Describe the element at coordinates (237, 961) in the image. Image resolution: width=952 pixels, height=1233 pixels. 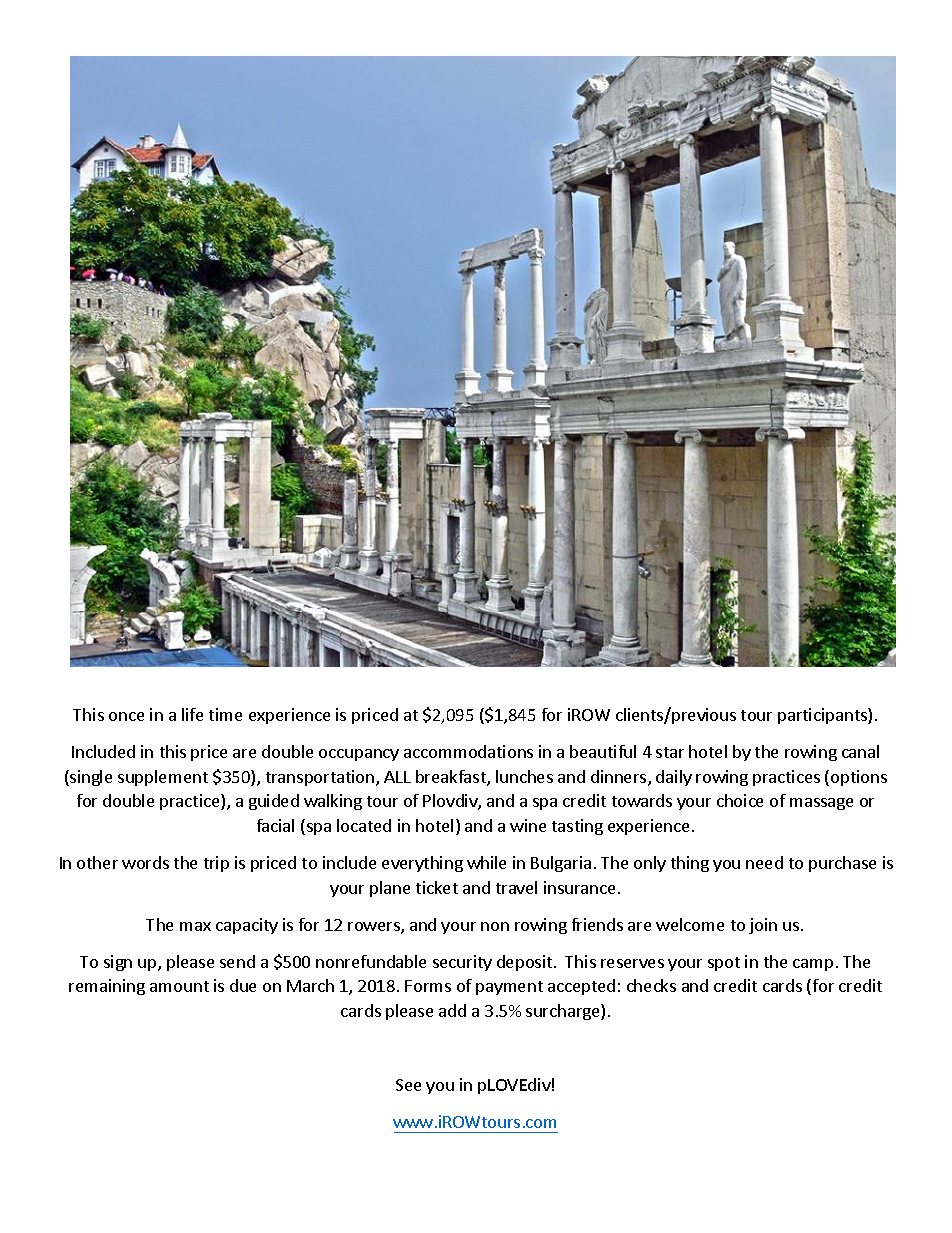
I see `send` at that location.
